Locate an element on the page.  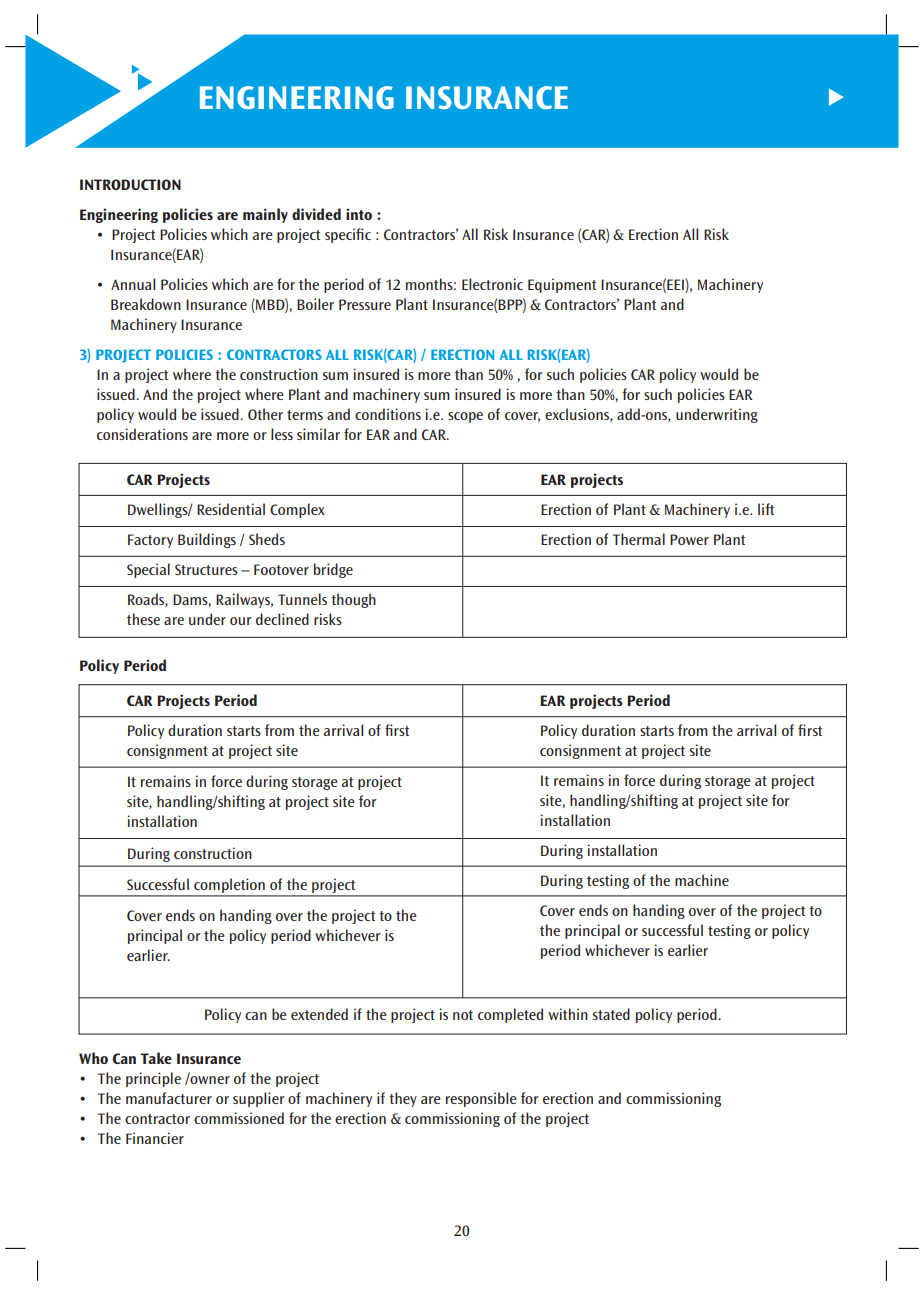
these is located at coordinates (143, 619).
